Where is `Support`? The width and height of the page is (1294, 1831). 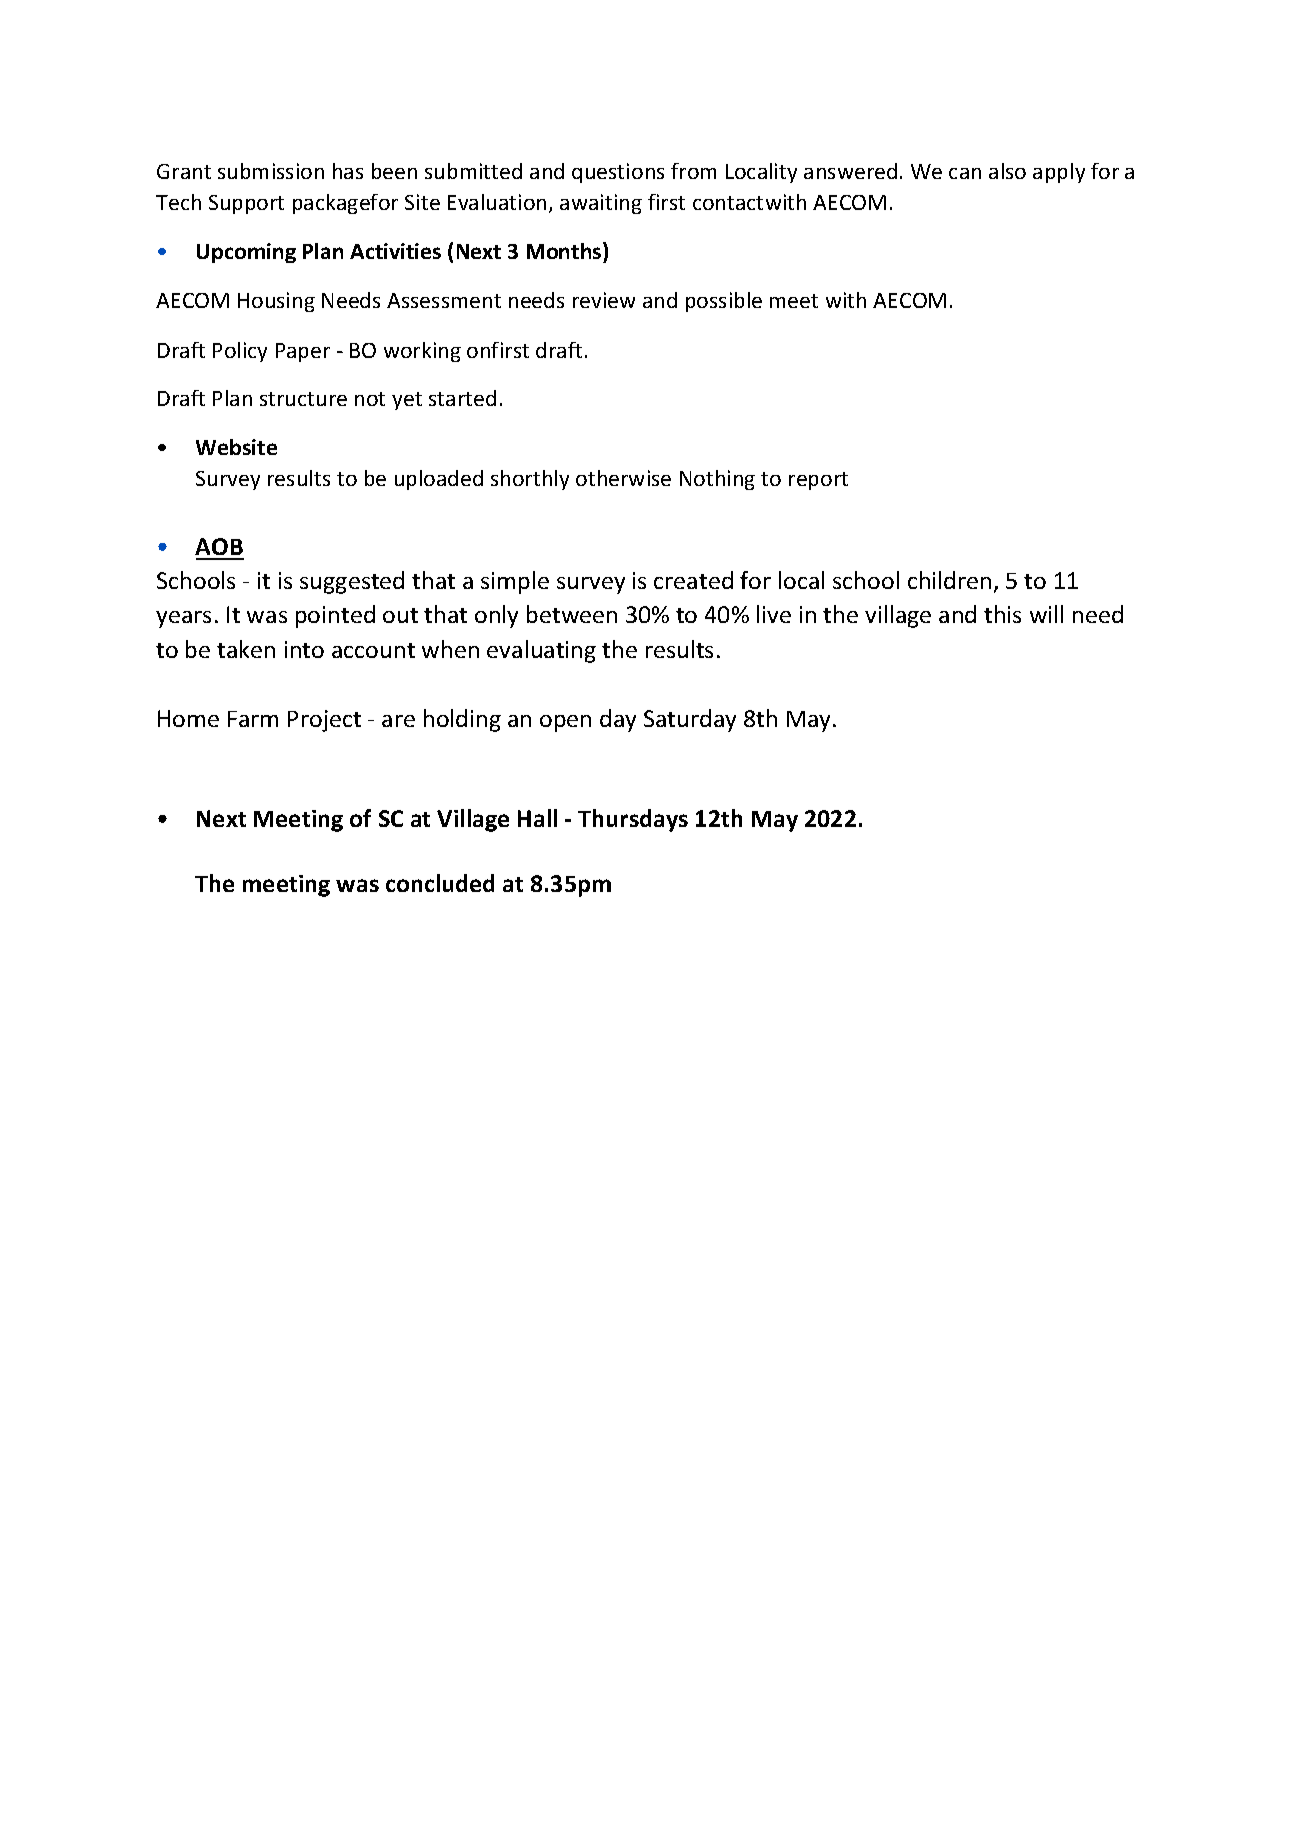
Support is located at coordinates (246, 204).
